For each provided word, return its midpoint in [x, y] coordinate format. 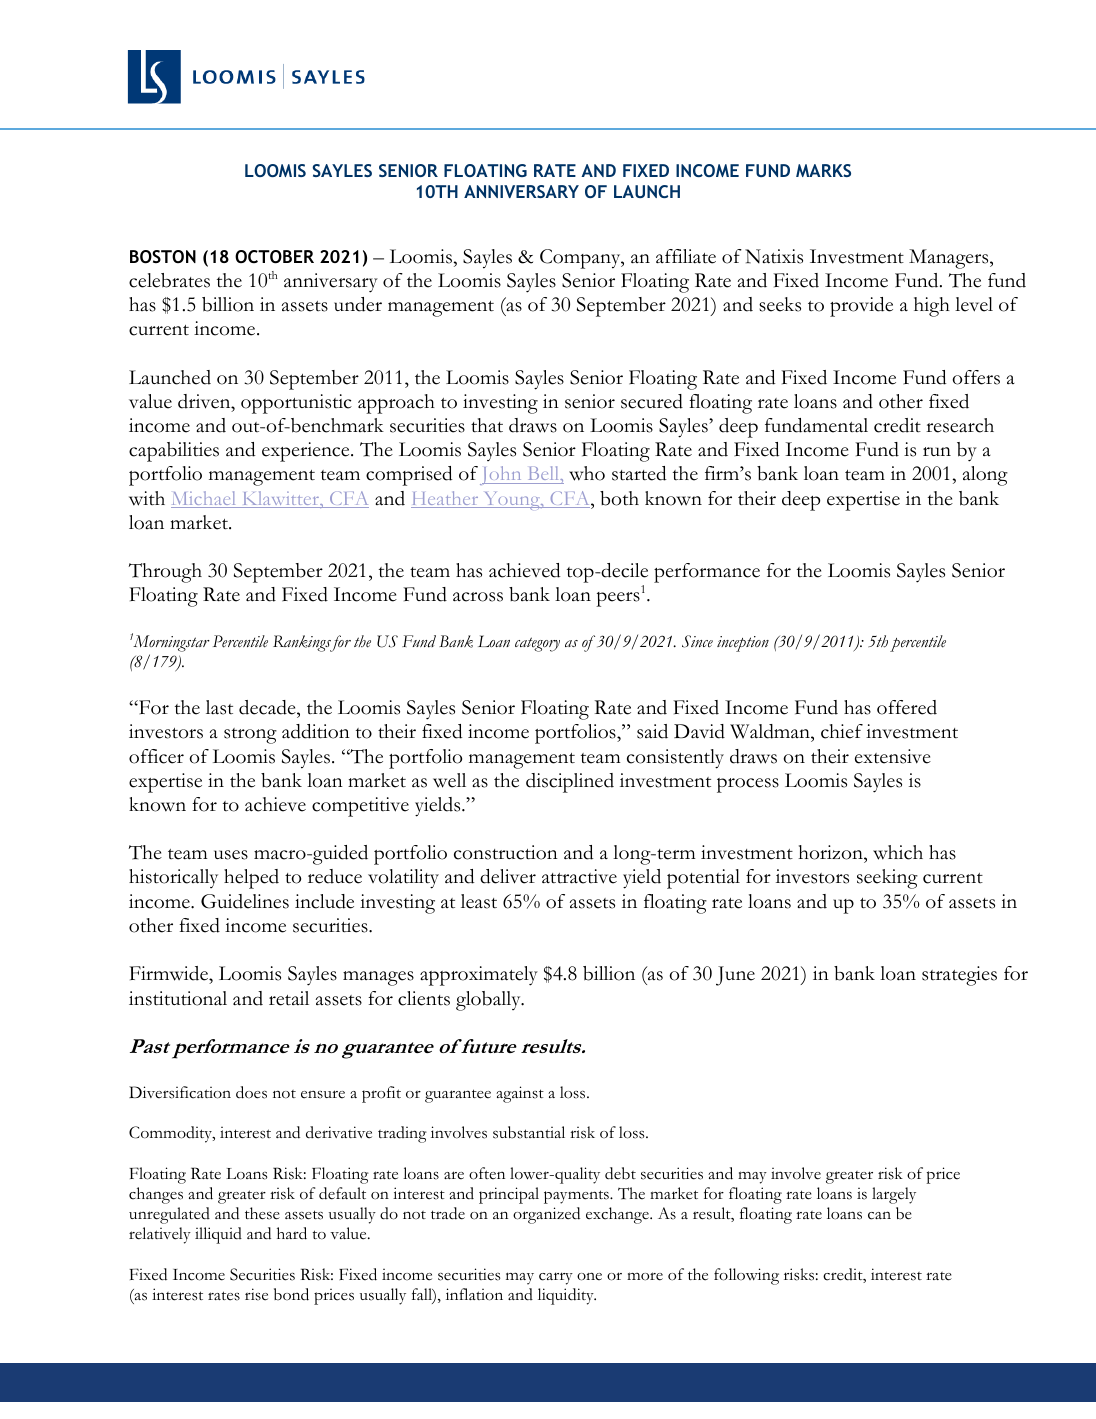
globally [489, 1001]
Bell [543, 475]
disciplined [570, 783]
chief [842, 731]
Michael [205, 499]
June [735, 976]
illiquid [218, 1235]
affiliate [686, 256]
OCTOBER [274, 257]
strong [250, 736]
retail [289, 998]
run [937, 451]
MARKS [823, 170]
